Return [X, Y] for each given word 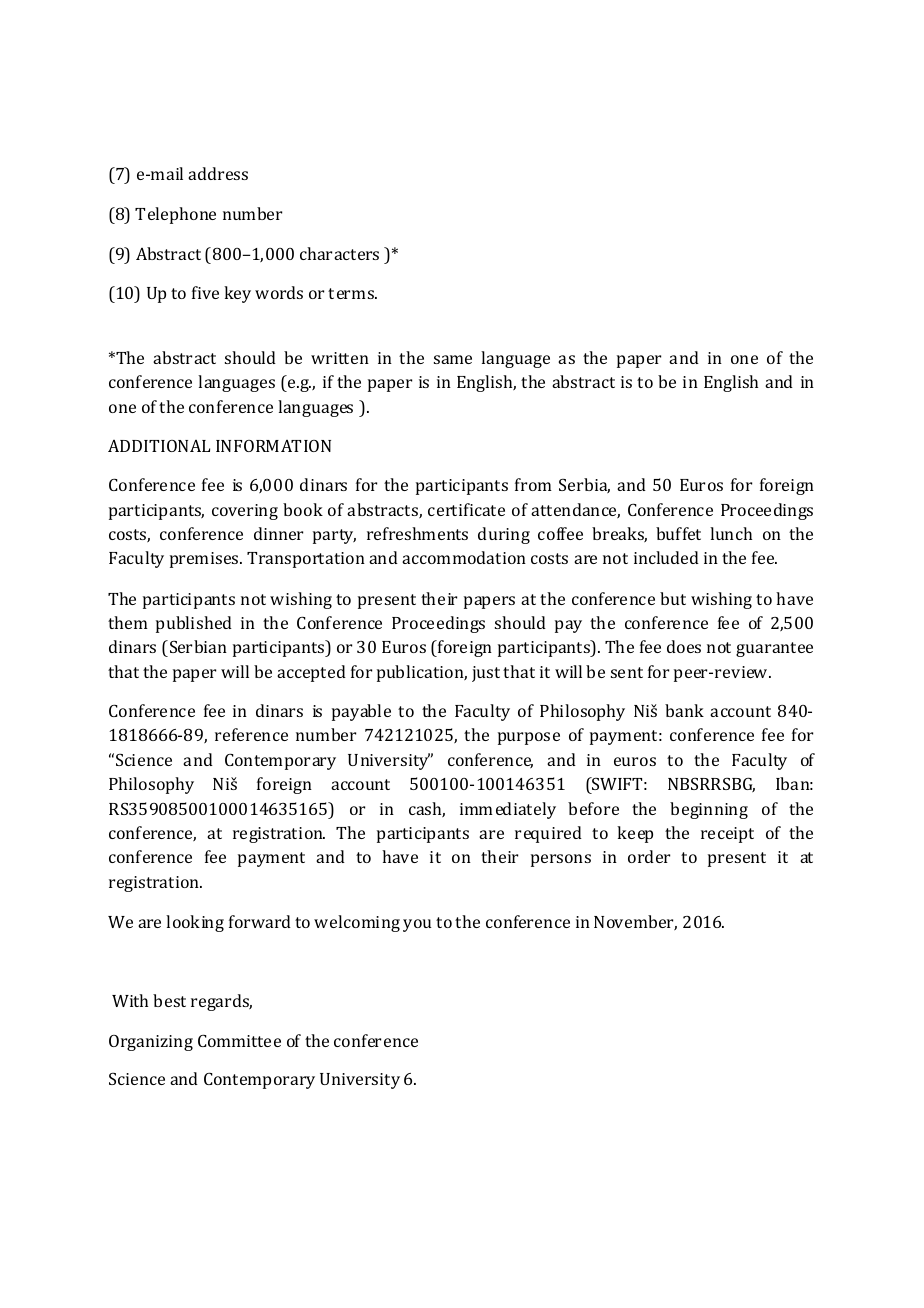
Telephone [175, 215]
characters [339, 253]
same [453, 359]
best [169, 1000]
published [194, 624]
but [673, 598]
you [417, 925]
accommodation [464, 557]
